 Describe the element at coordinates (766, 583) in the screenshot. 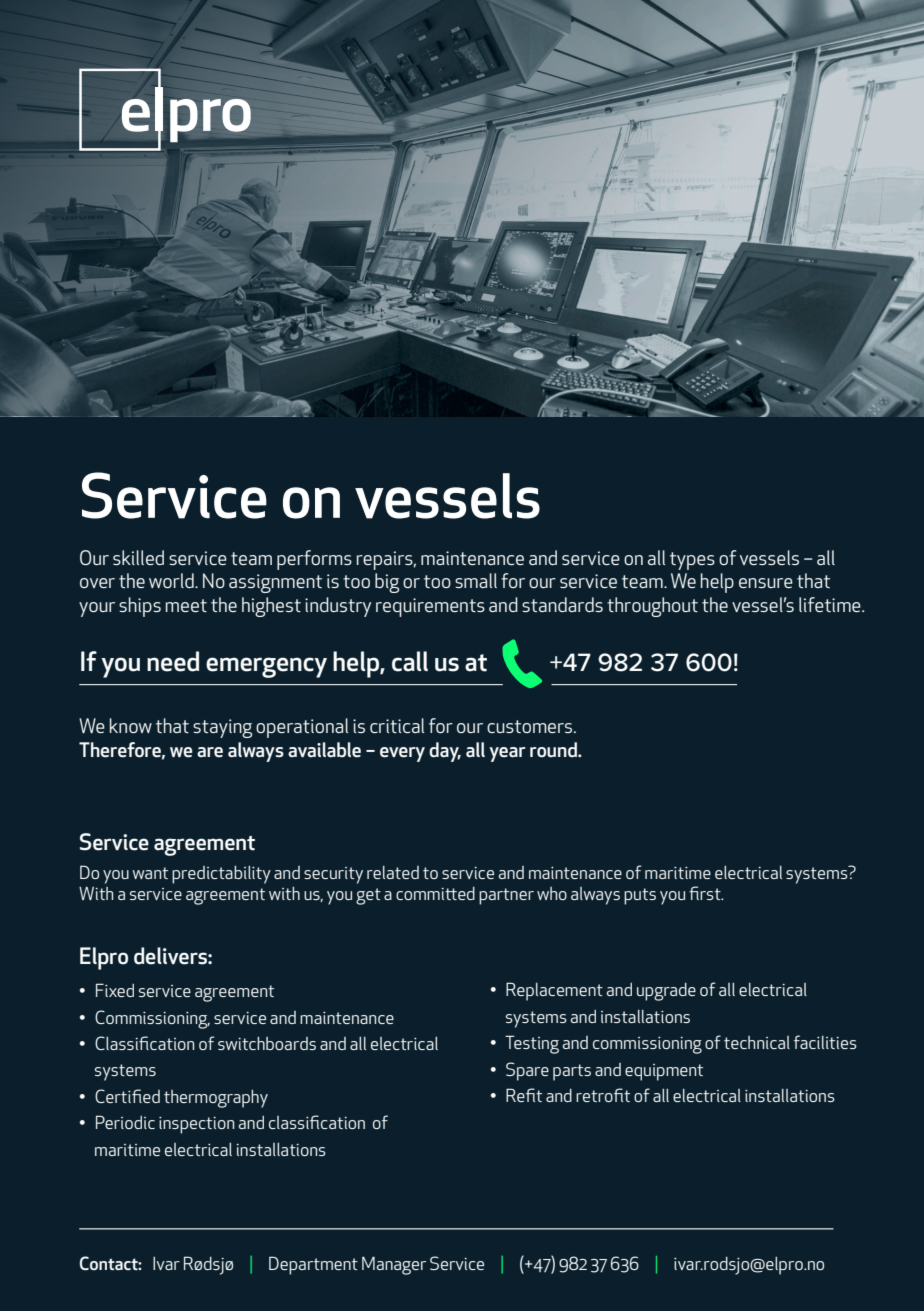

I see `ensure` at that location.
